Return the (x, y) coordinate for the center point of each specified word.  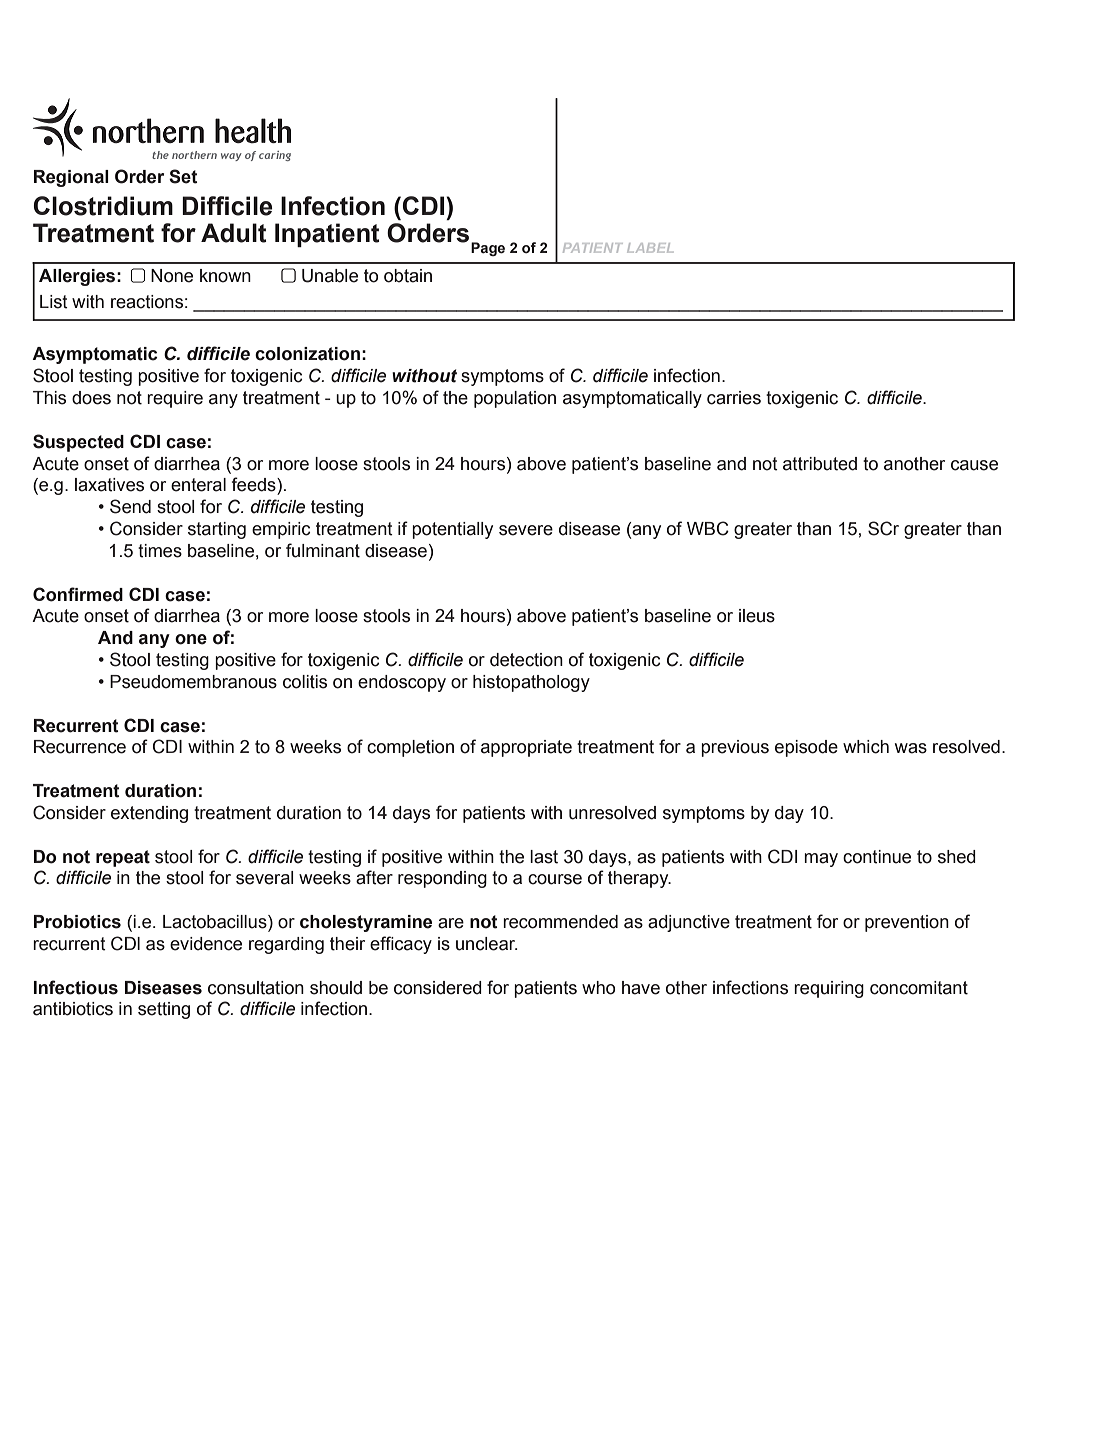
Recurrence (80, 747)
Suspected (78, 443)
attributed (820, 464)
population (515, 399)
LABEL (650, 248)
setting (164, 1010)
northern (194, 155)
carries (734, 398)
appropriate (526, 748)
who (598, 988)
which (866, 747)
